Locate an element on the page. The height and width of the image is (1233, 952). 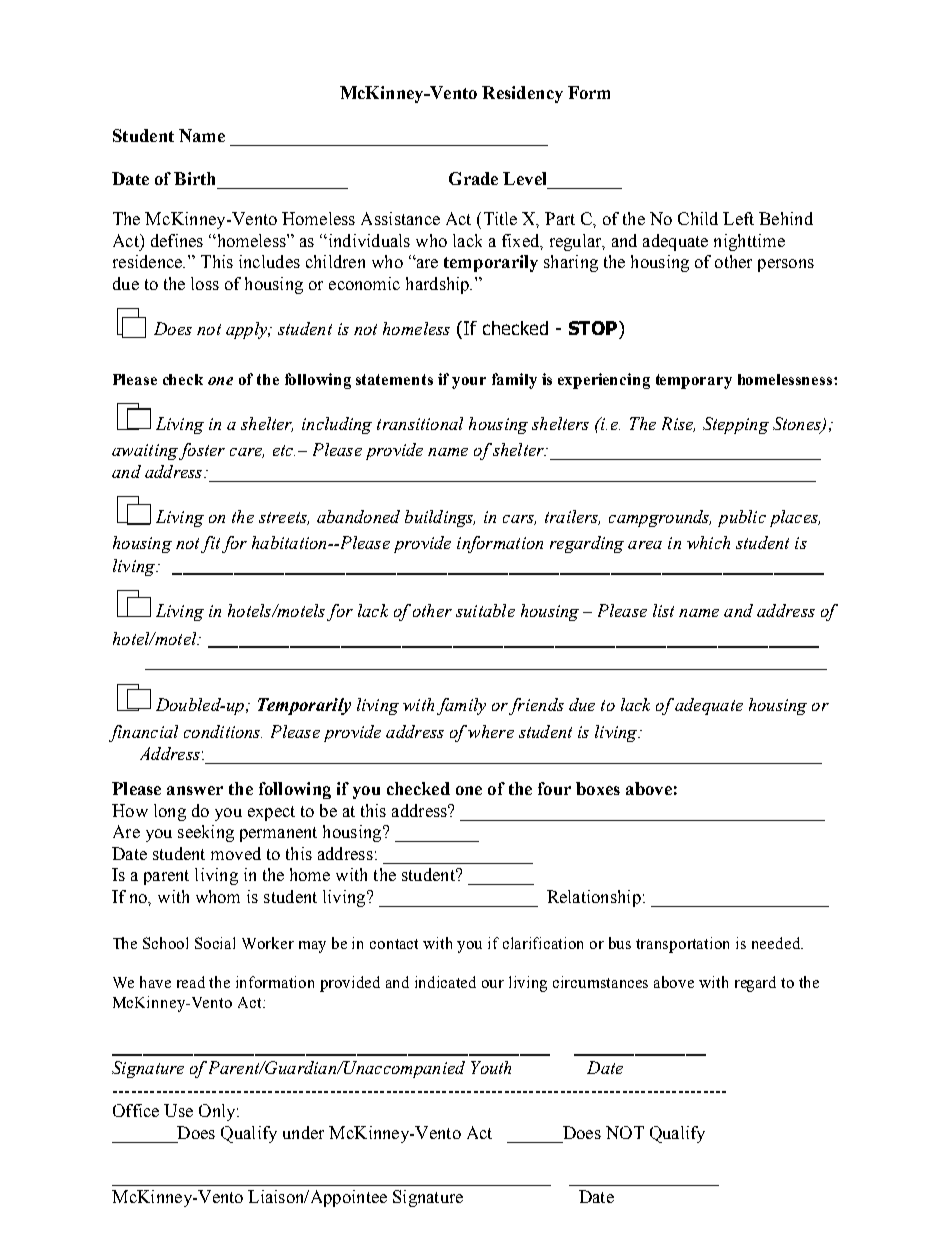
Only is located at coordinates (218, 1112).
